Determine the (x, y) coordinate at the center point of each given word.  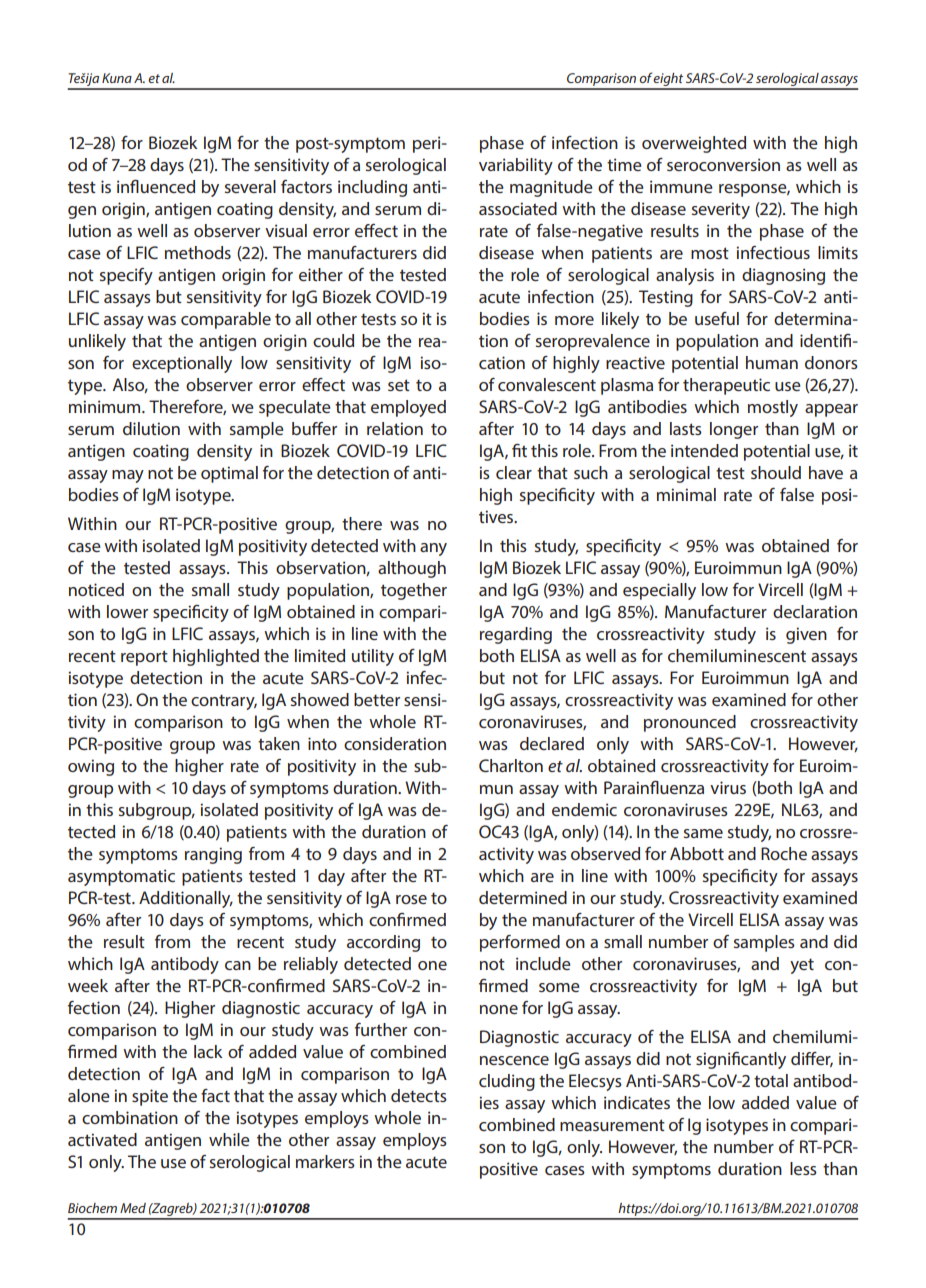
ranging (213, 855)
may (128, 476)
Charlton (511, 765)
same (703, 833)
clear (514, 472)
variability (516, 166)
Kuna (117, 78)
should (776, 472)
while (229, 1139)
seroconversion (723, 164)
